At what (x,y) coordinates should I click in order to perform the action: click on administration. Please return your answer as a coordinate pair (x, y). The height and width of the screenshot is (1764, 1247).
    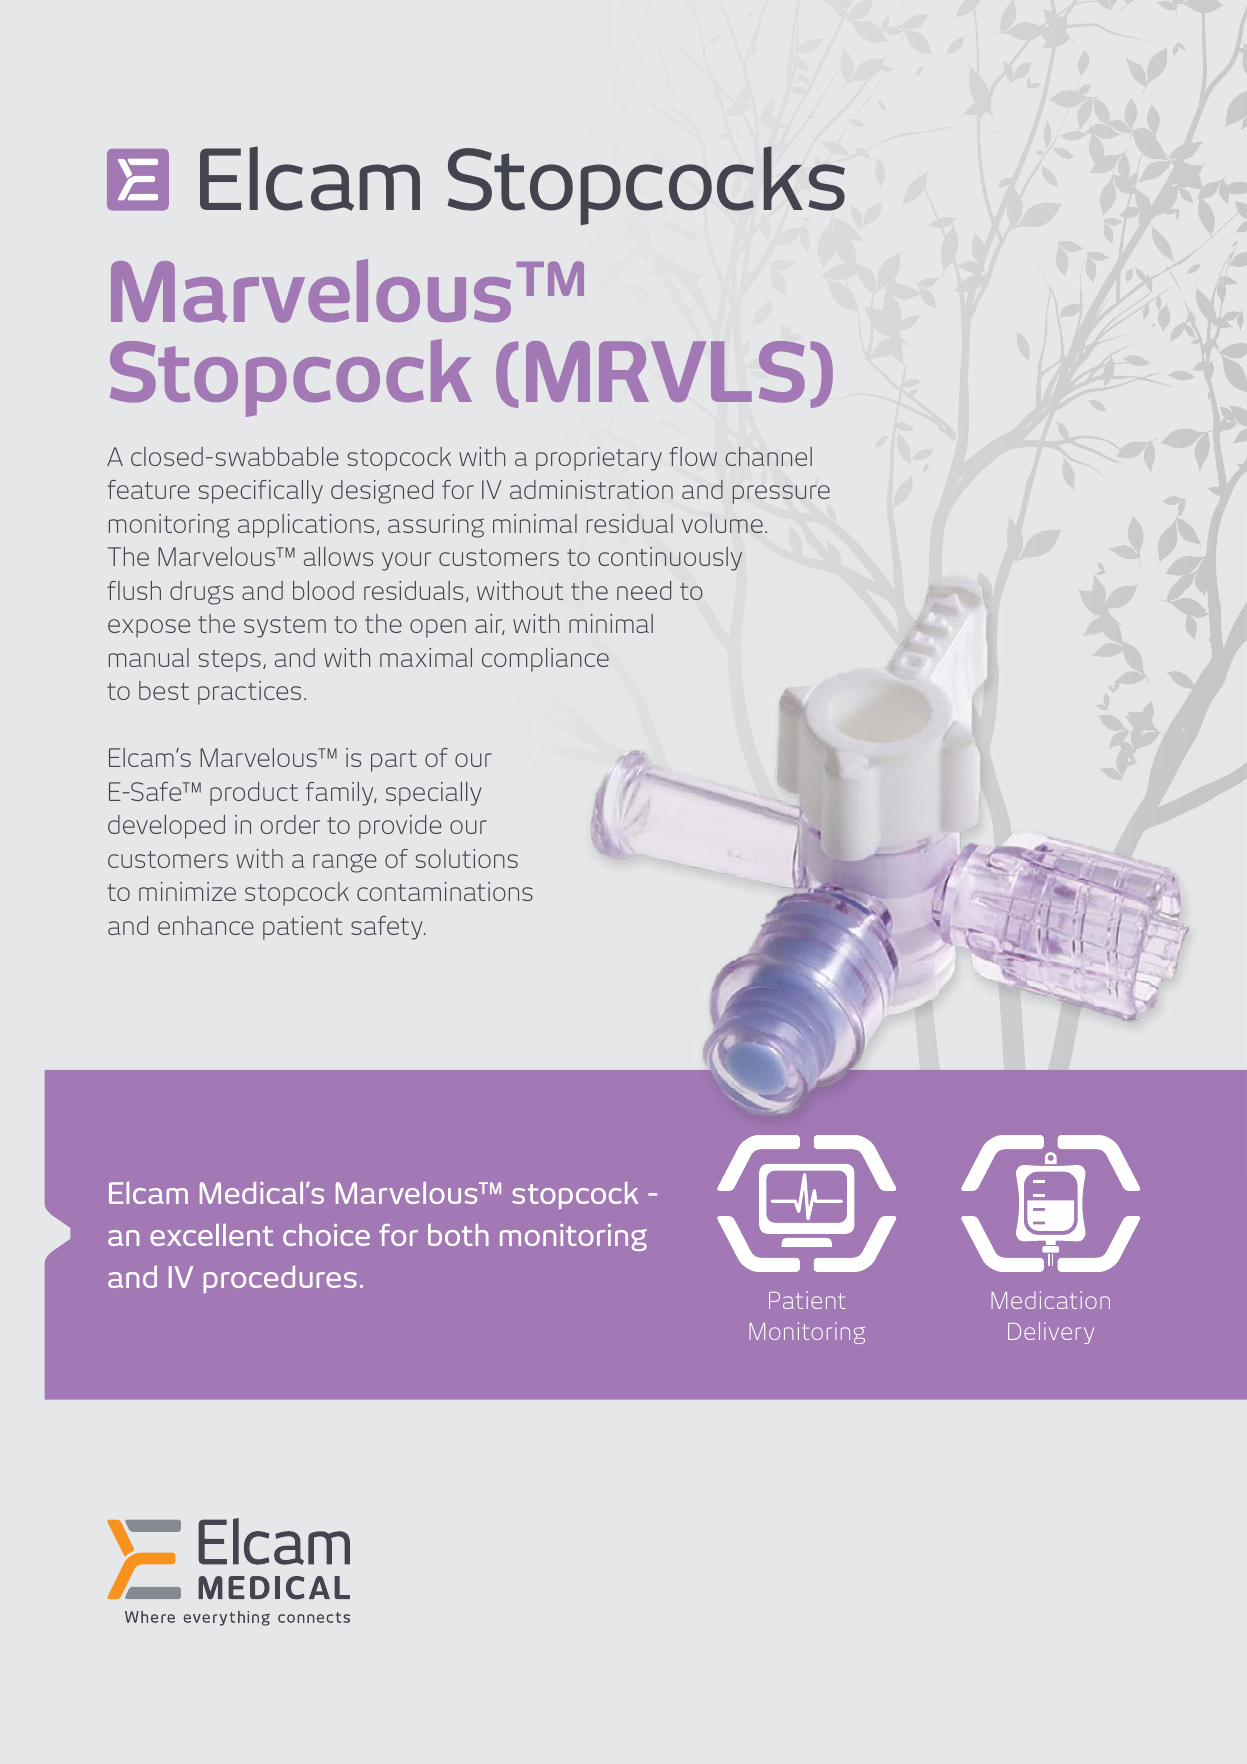
    Looking at the image, I should click on (591, 489).
